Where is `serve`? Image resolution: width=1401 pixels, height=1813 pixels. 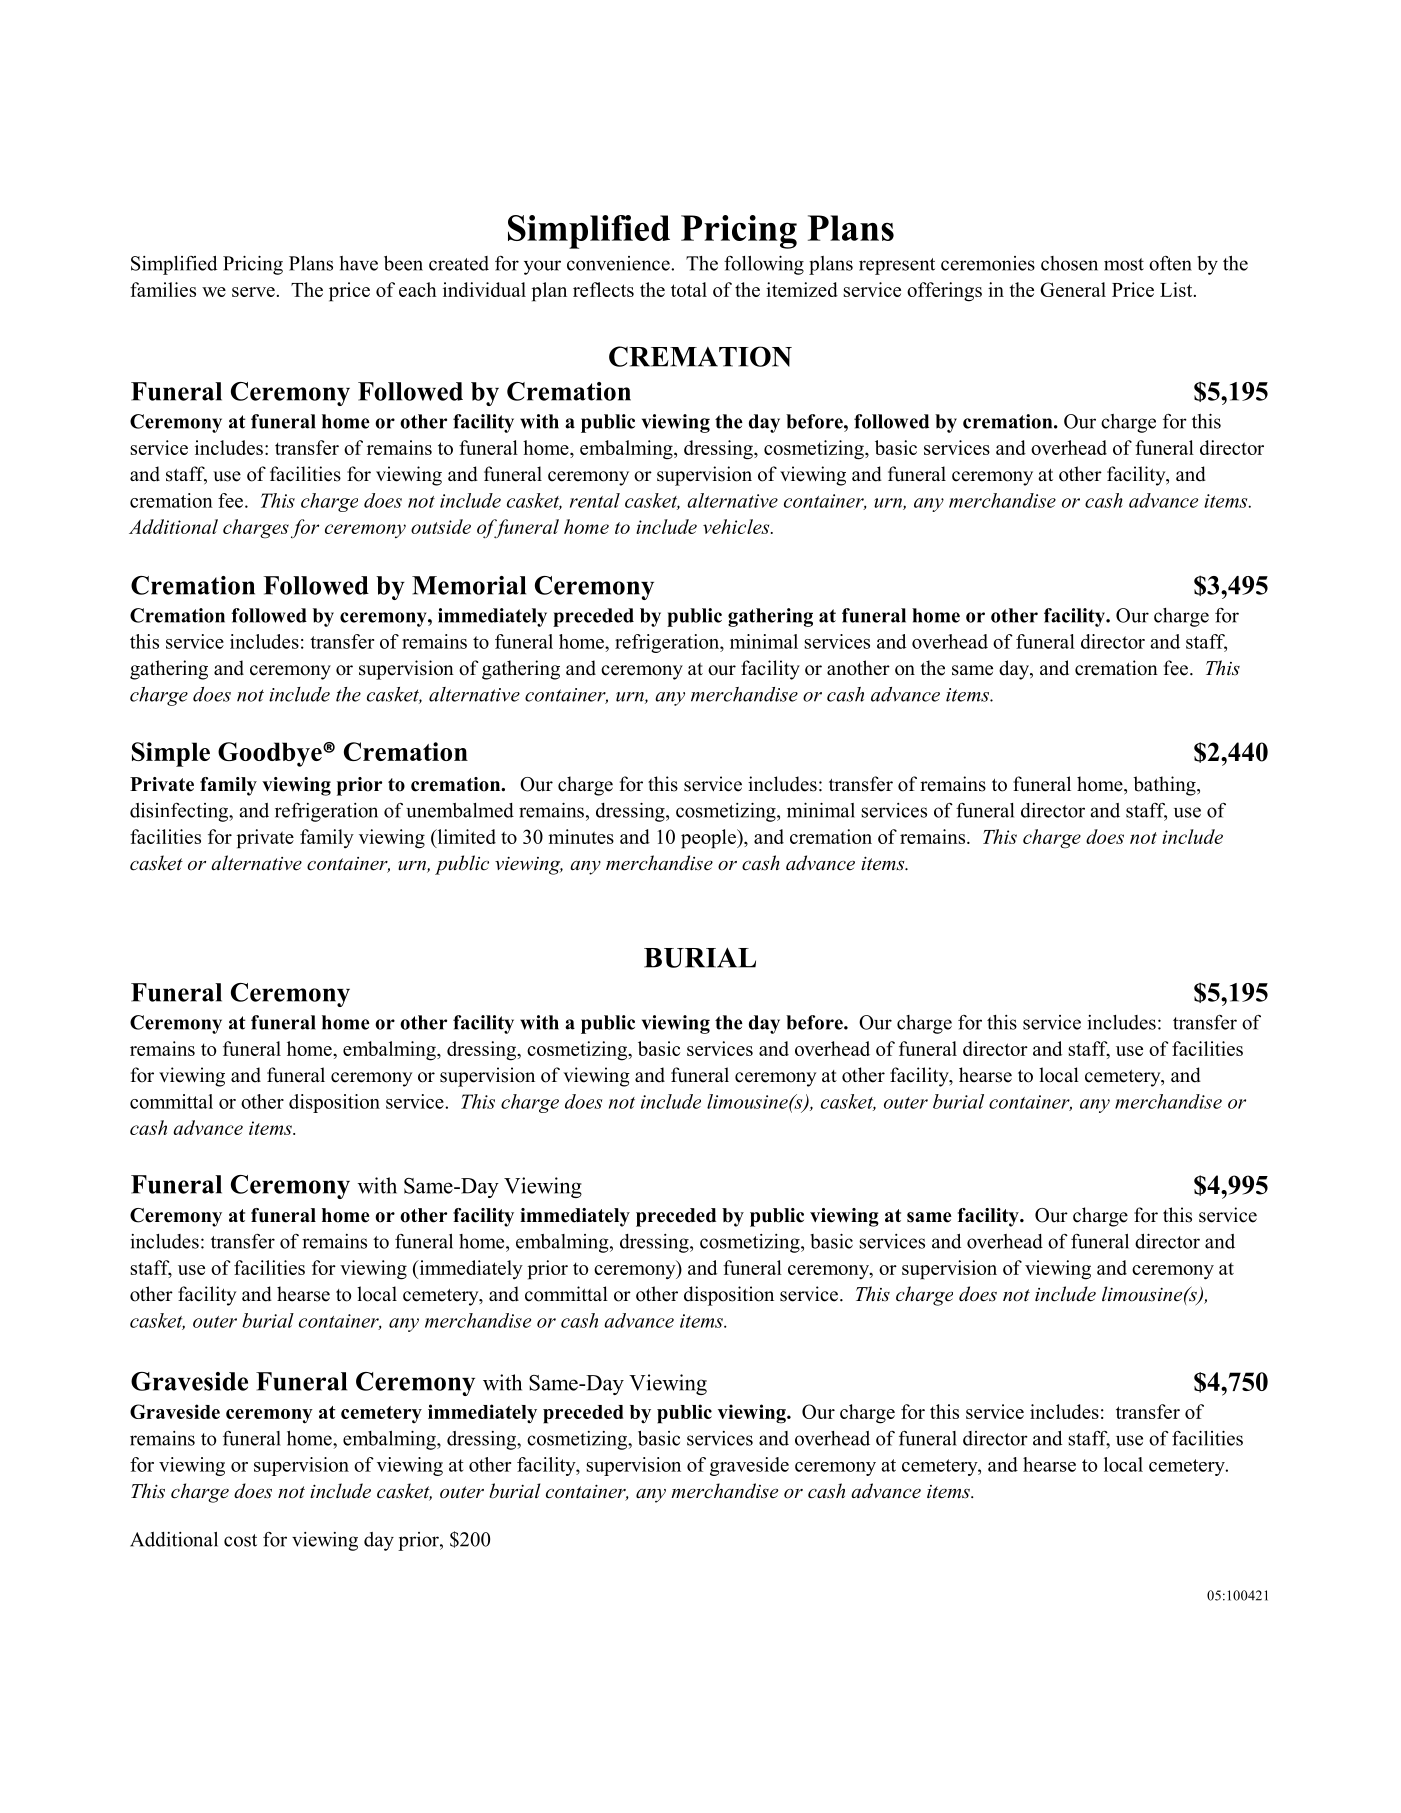 serve is located at coordinates (253, 292).
